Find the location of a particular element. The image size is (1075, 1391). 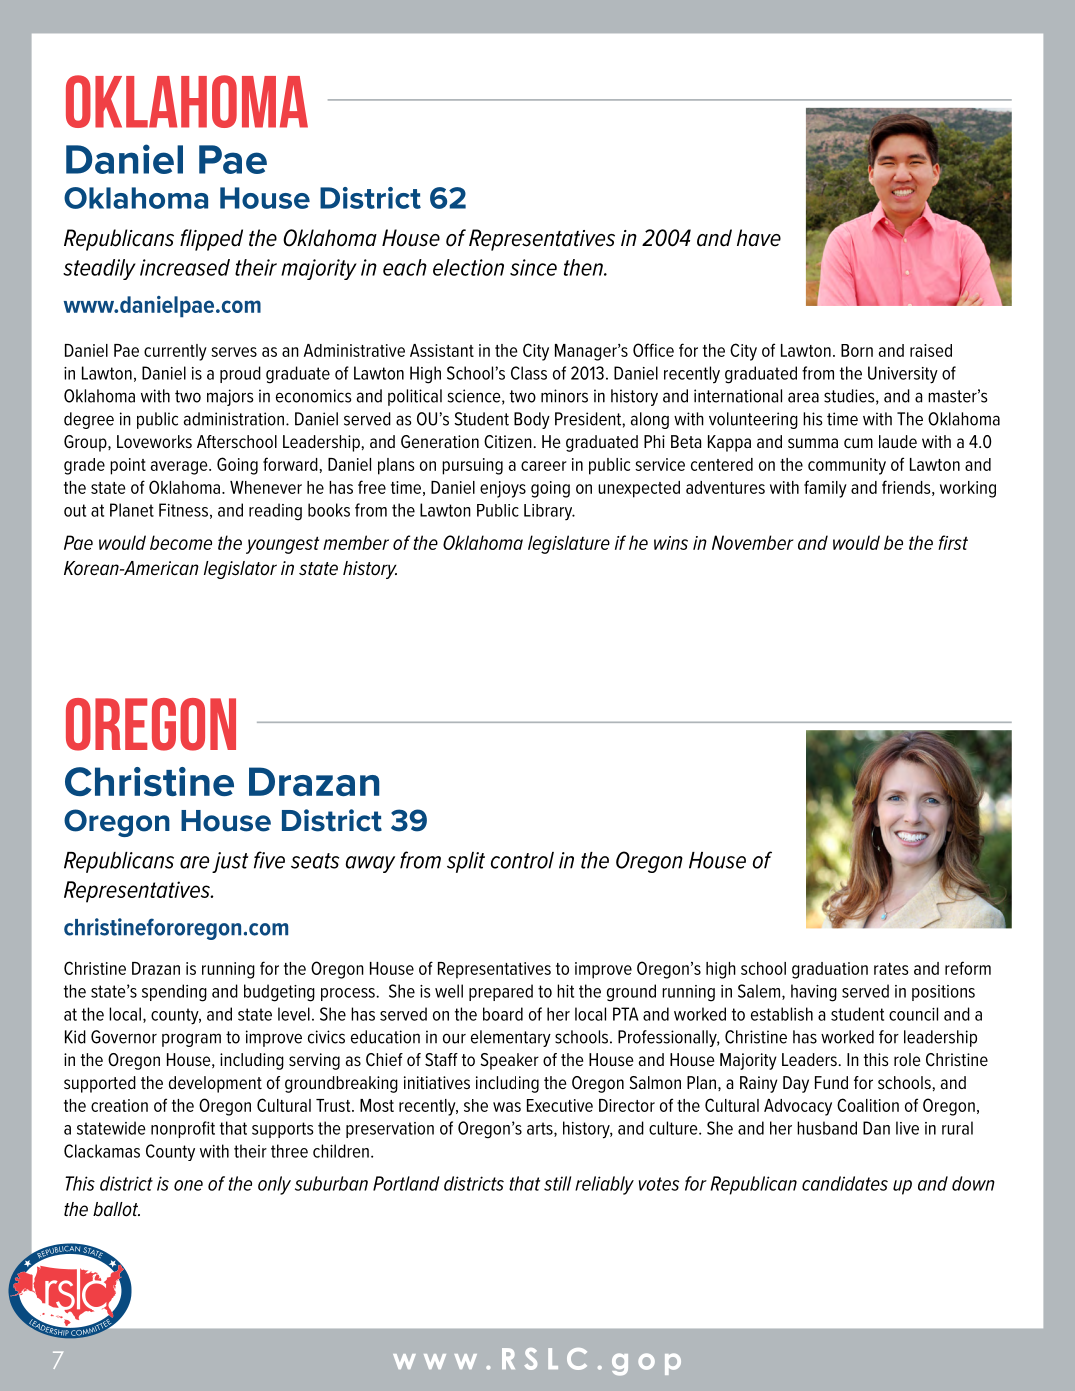

have is located at coordinates (759, 238).
